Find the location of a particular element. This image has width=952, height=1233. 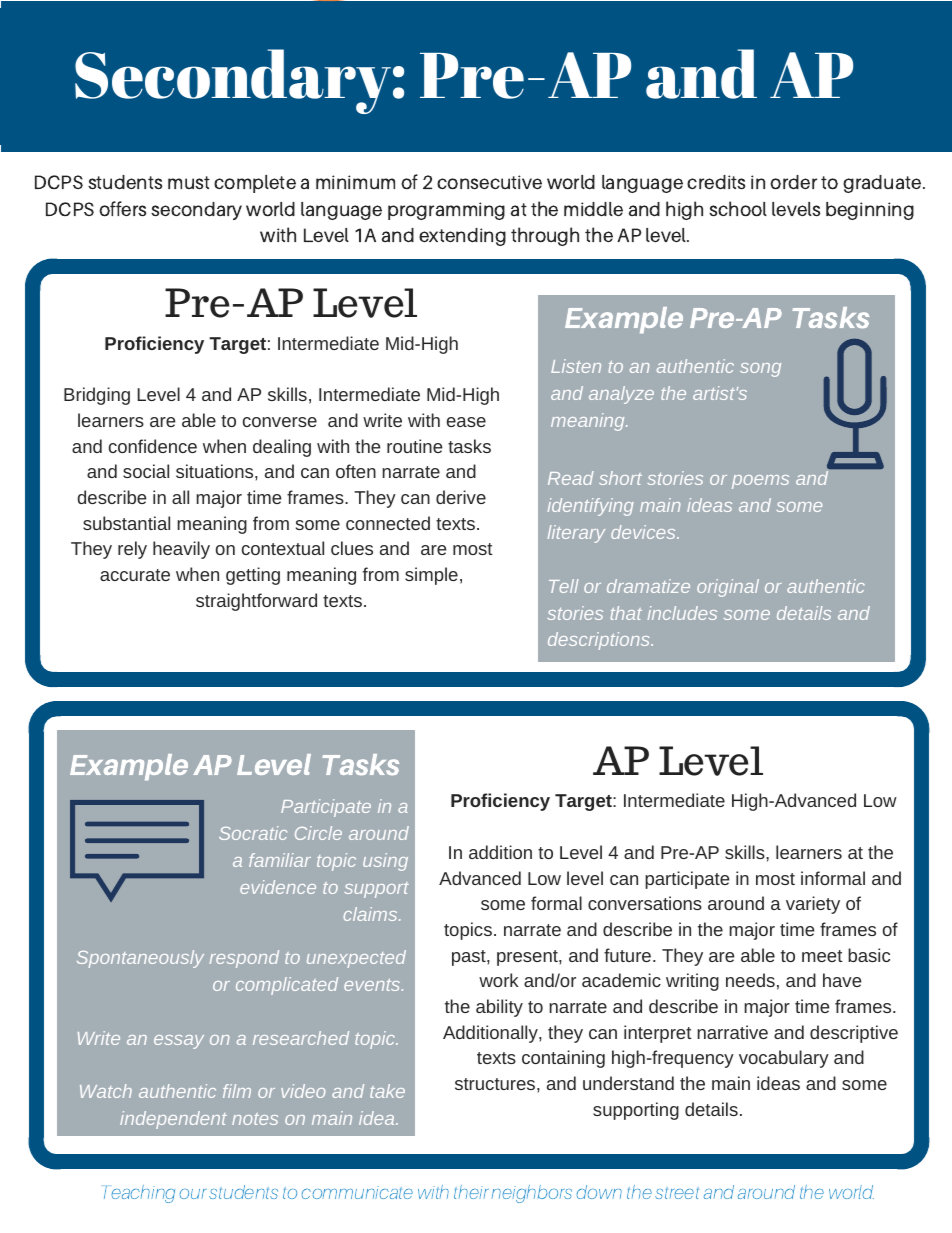

our is located at coordinates (193, 1194).
